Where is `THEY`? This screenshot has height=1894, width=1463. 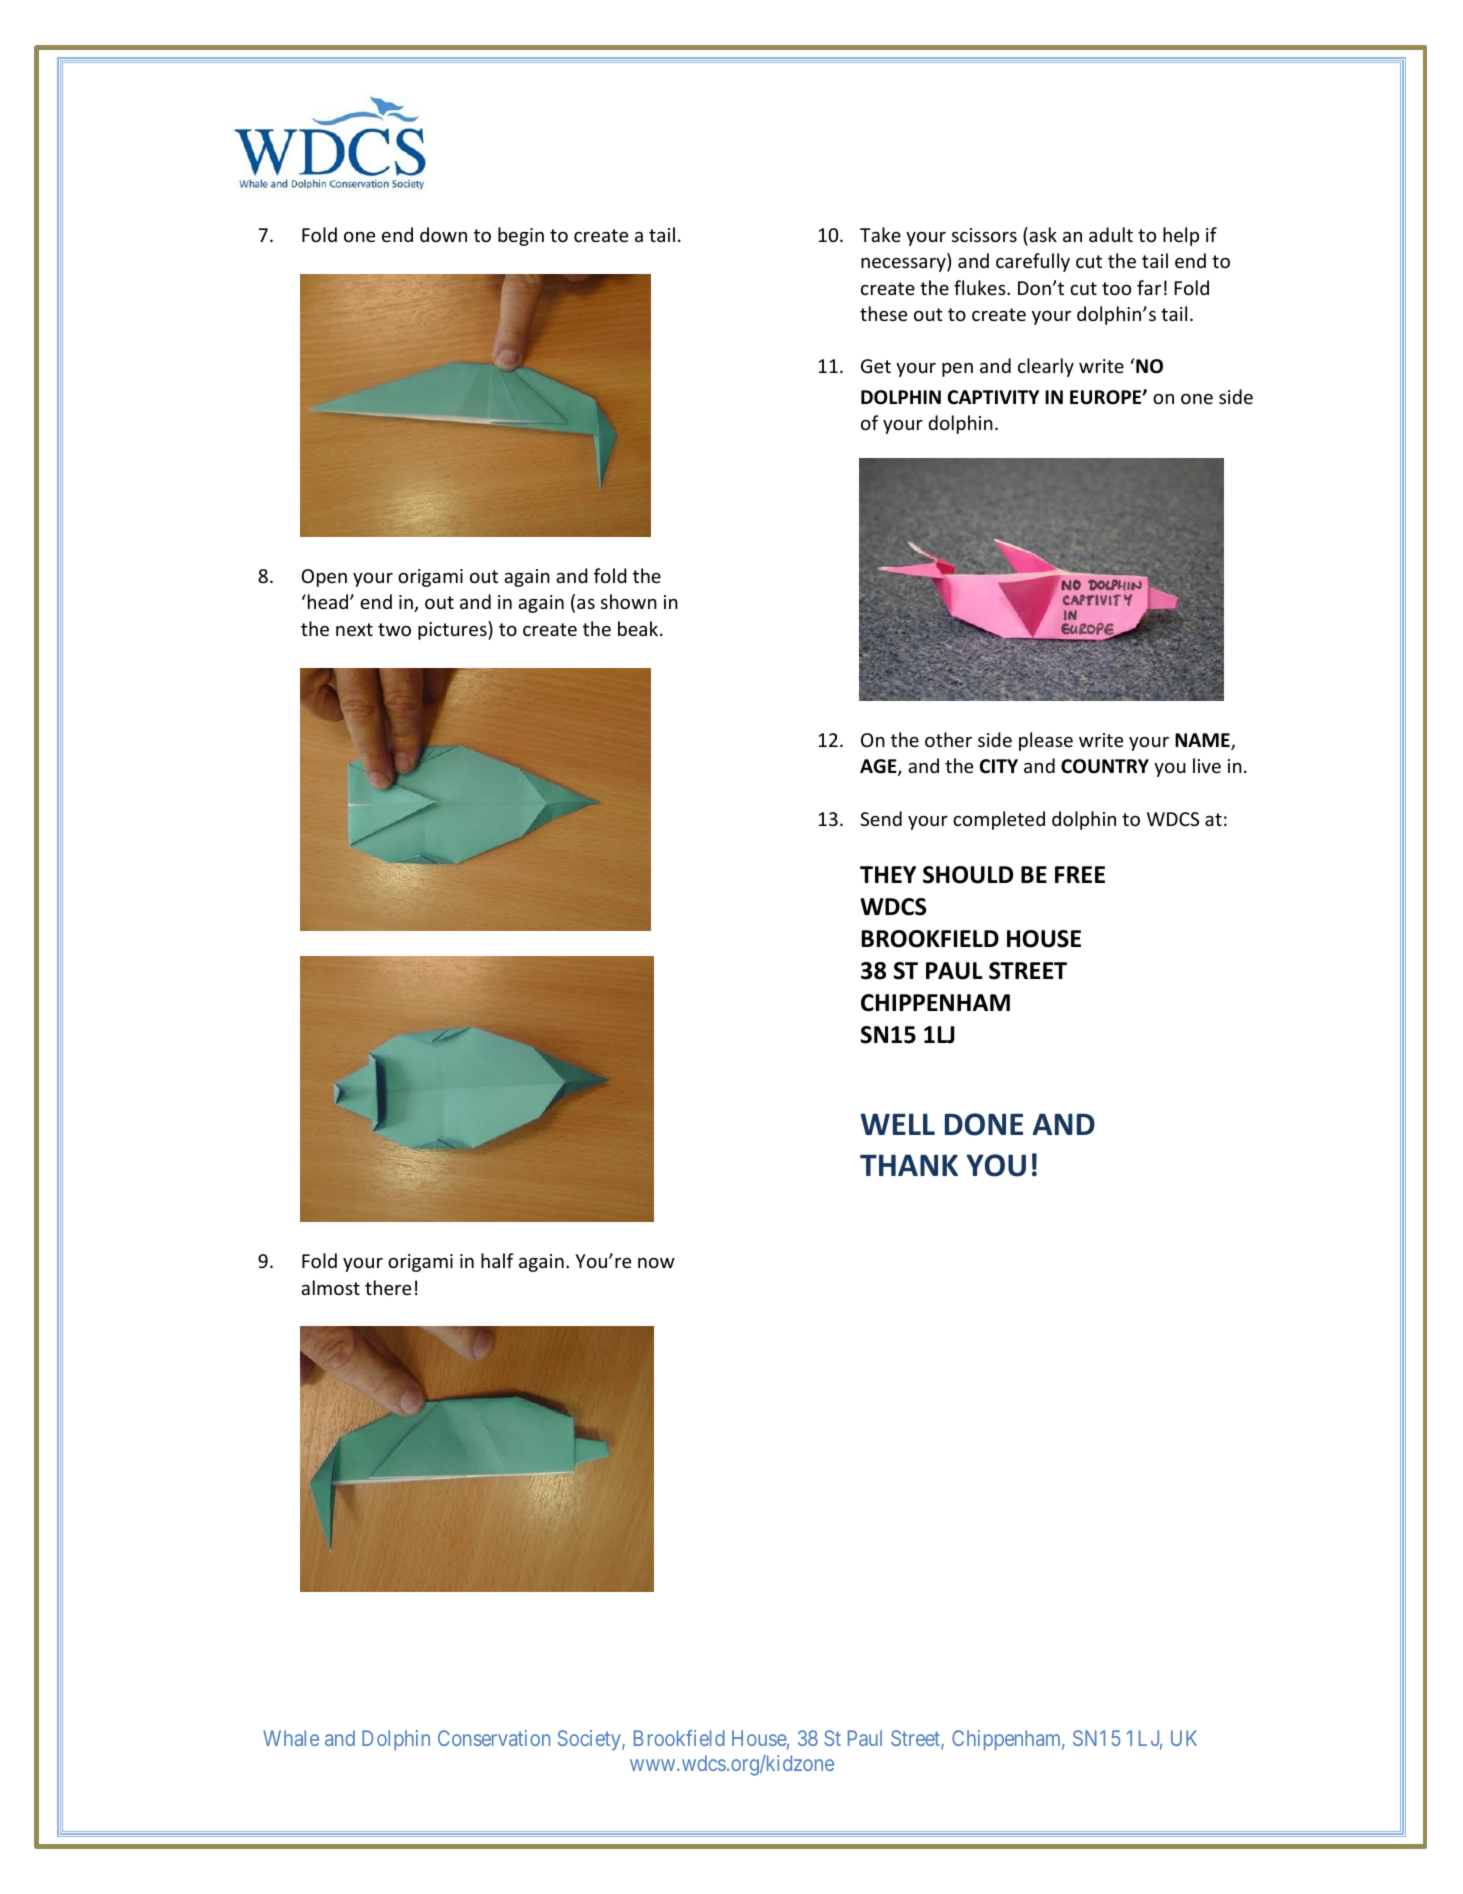 THEY is located at coordinates (888, 874).
